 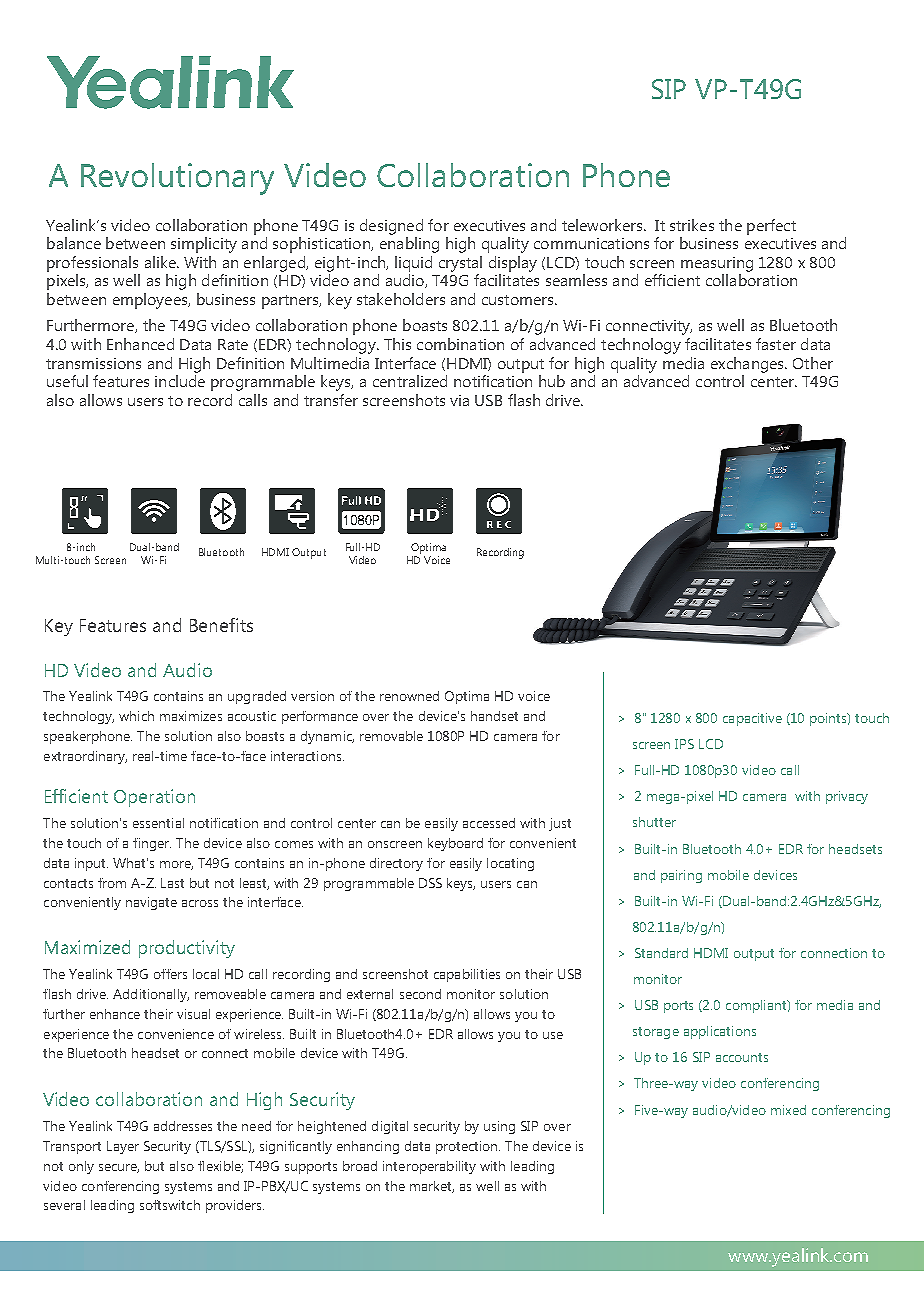 I want to click on designed, so click(x=391, y=227).
